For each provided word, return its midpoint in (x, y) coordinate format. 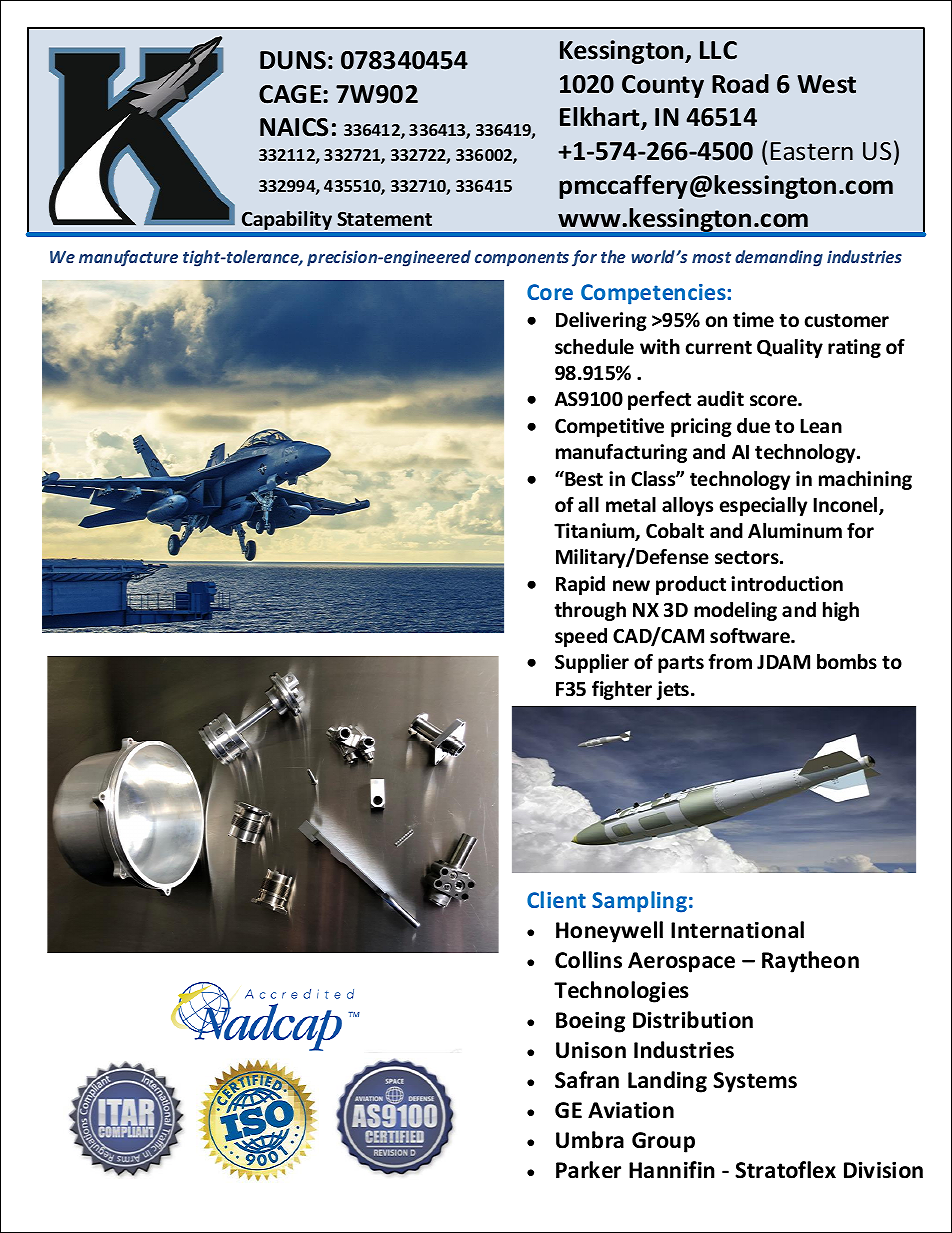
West (826, 84)
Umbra (590, 1140)
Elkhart (601, 118)
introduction (787, 584)
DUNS (293, 60)
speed (581, 637)
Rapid (580, 585)
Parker (588, 1170)
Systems (755, 1082)
